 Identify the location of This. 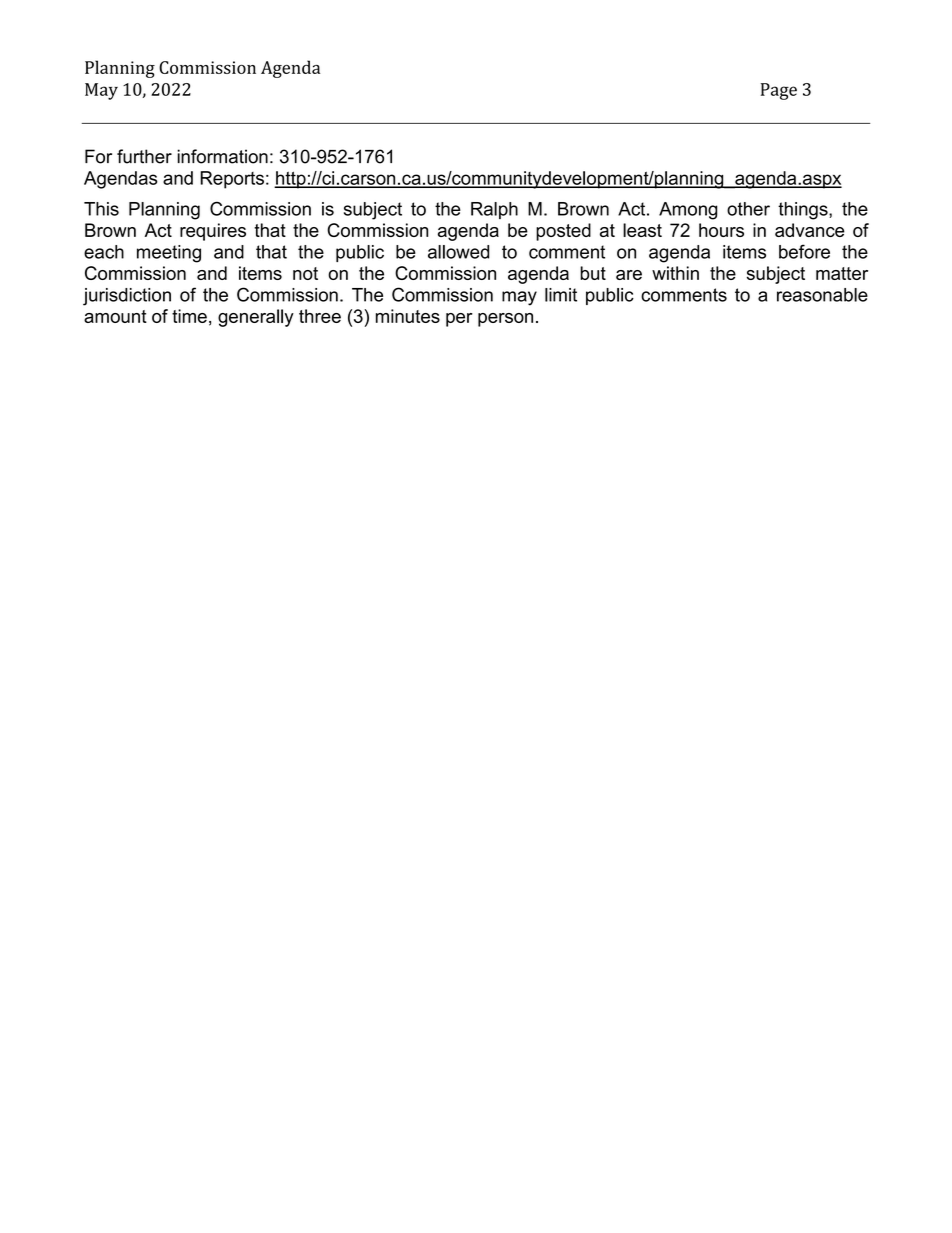
(101, 209).
